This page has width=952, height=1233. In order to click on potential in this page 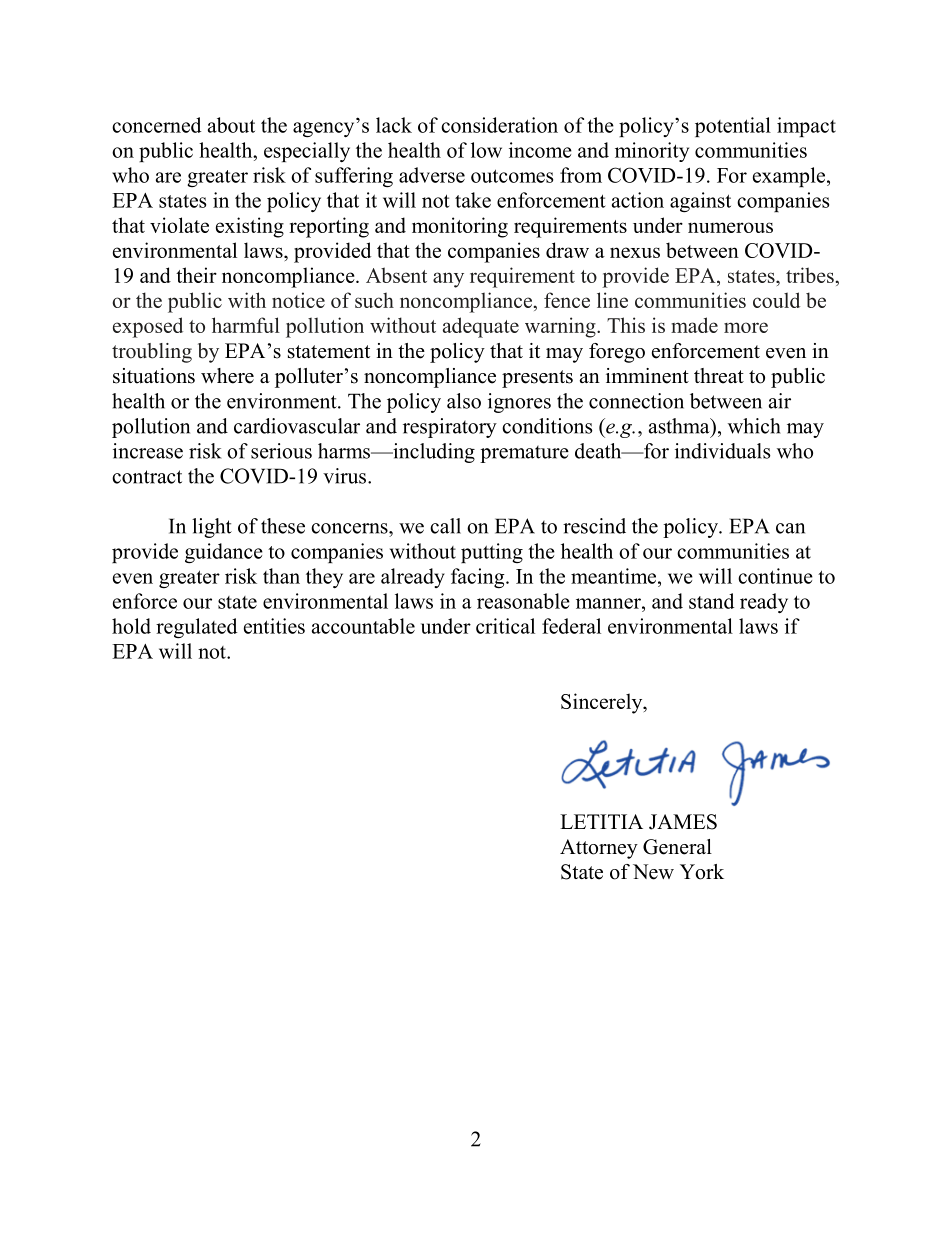, I will do `click(733, 127)`.
